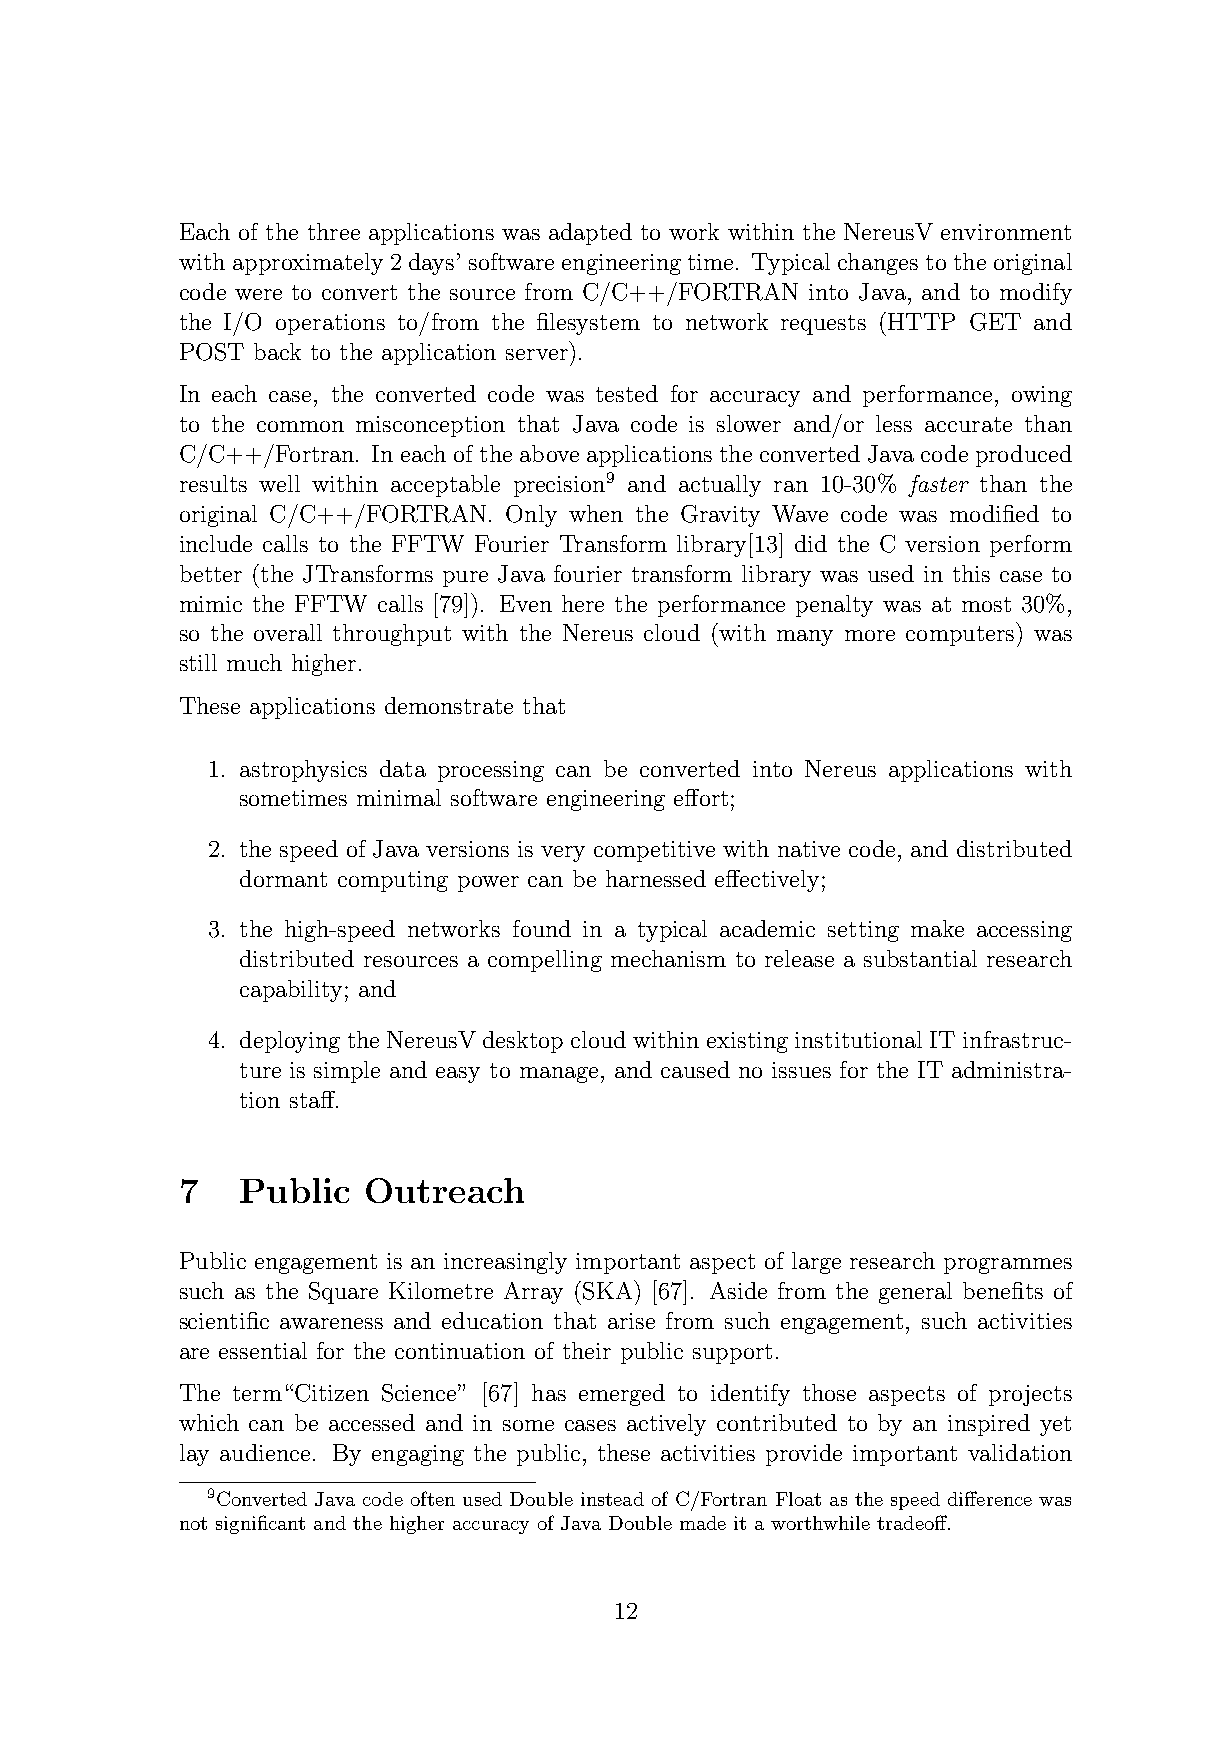 The image size is (1232, 1743). I want to click on harnessed, so click(656, 878).
